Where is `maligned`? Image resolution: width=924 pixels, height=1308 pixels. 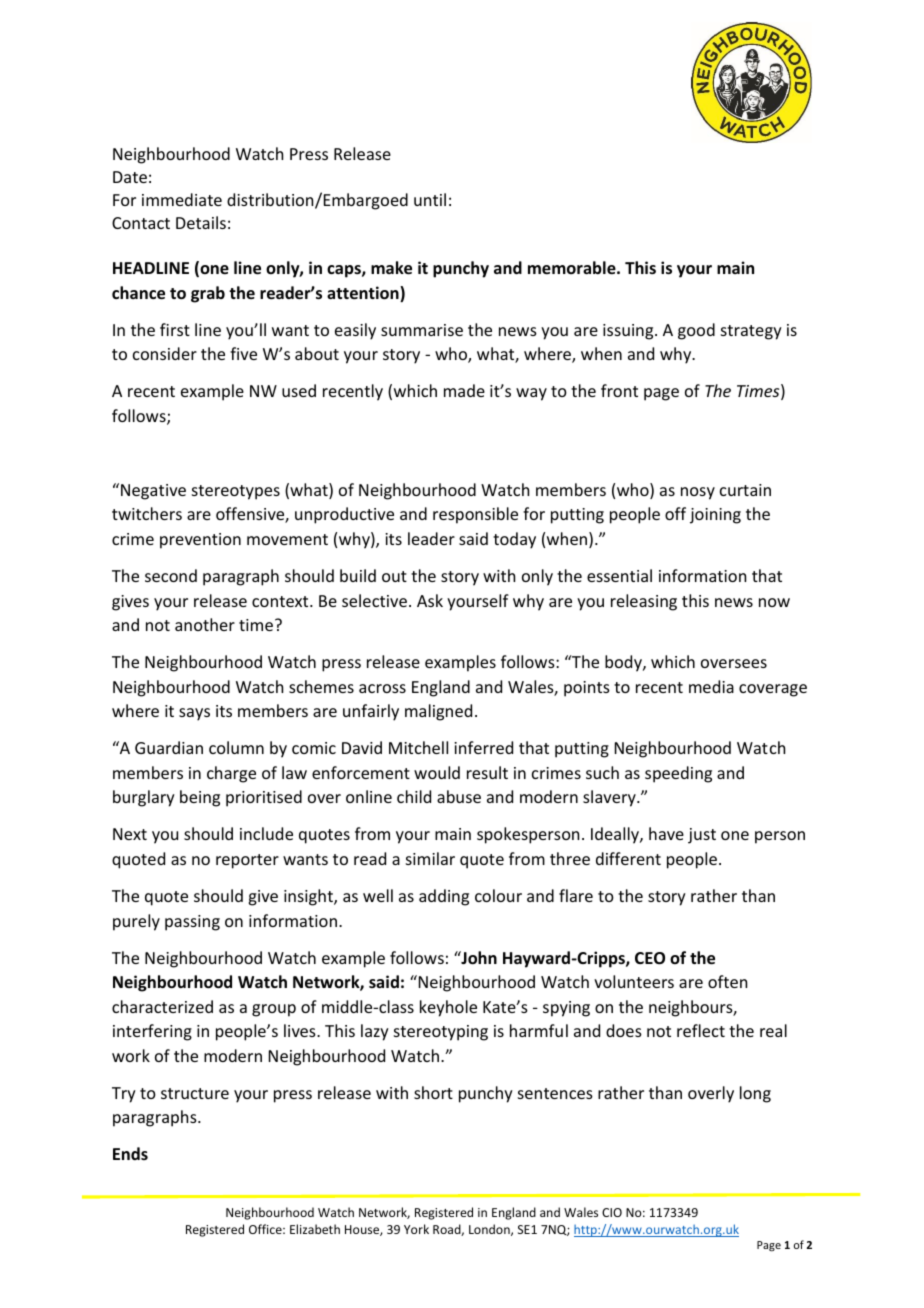
maligned is located at coordinates (438, 712).
